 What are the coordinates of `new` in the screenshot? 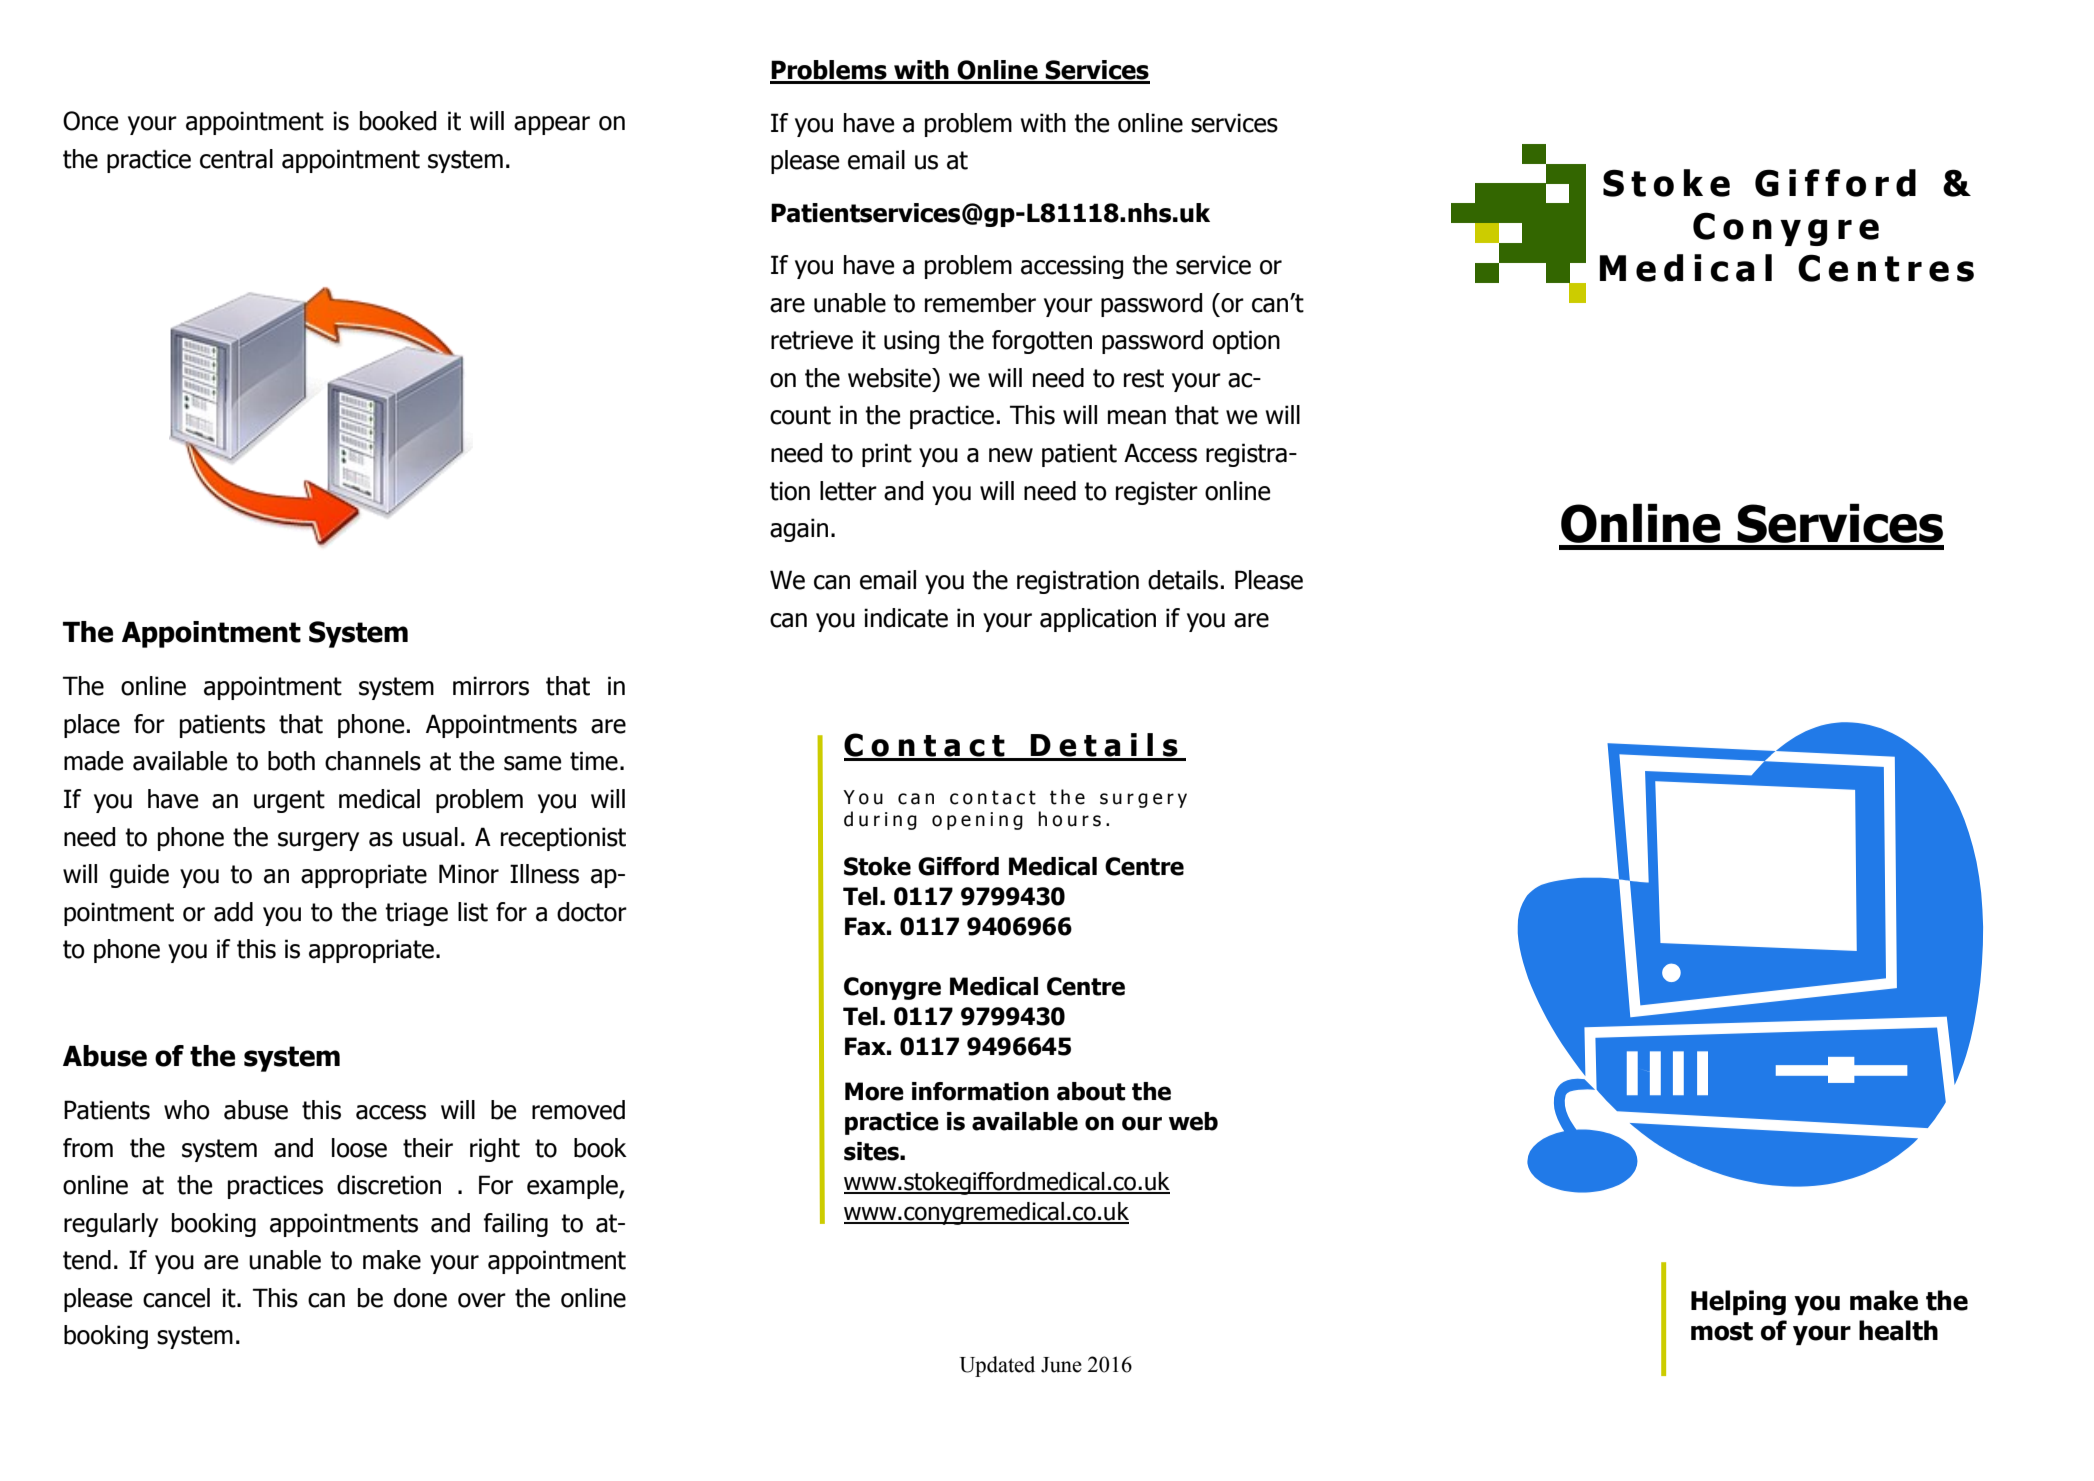 It's located at (1011, 455).
